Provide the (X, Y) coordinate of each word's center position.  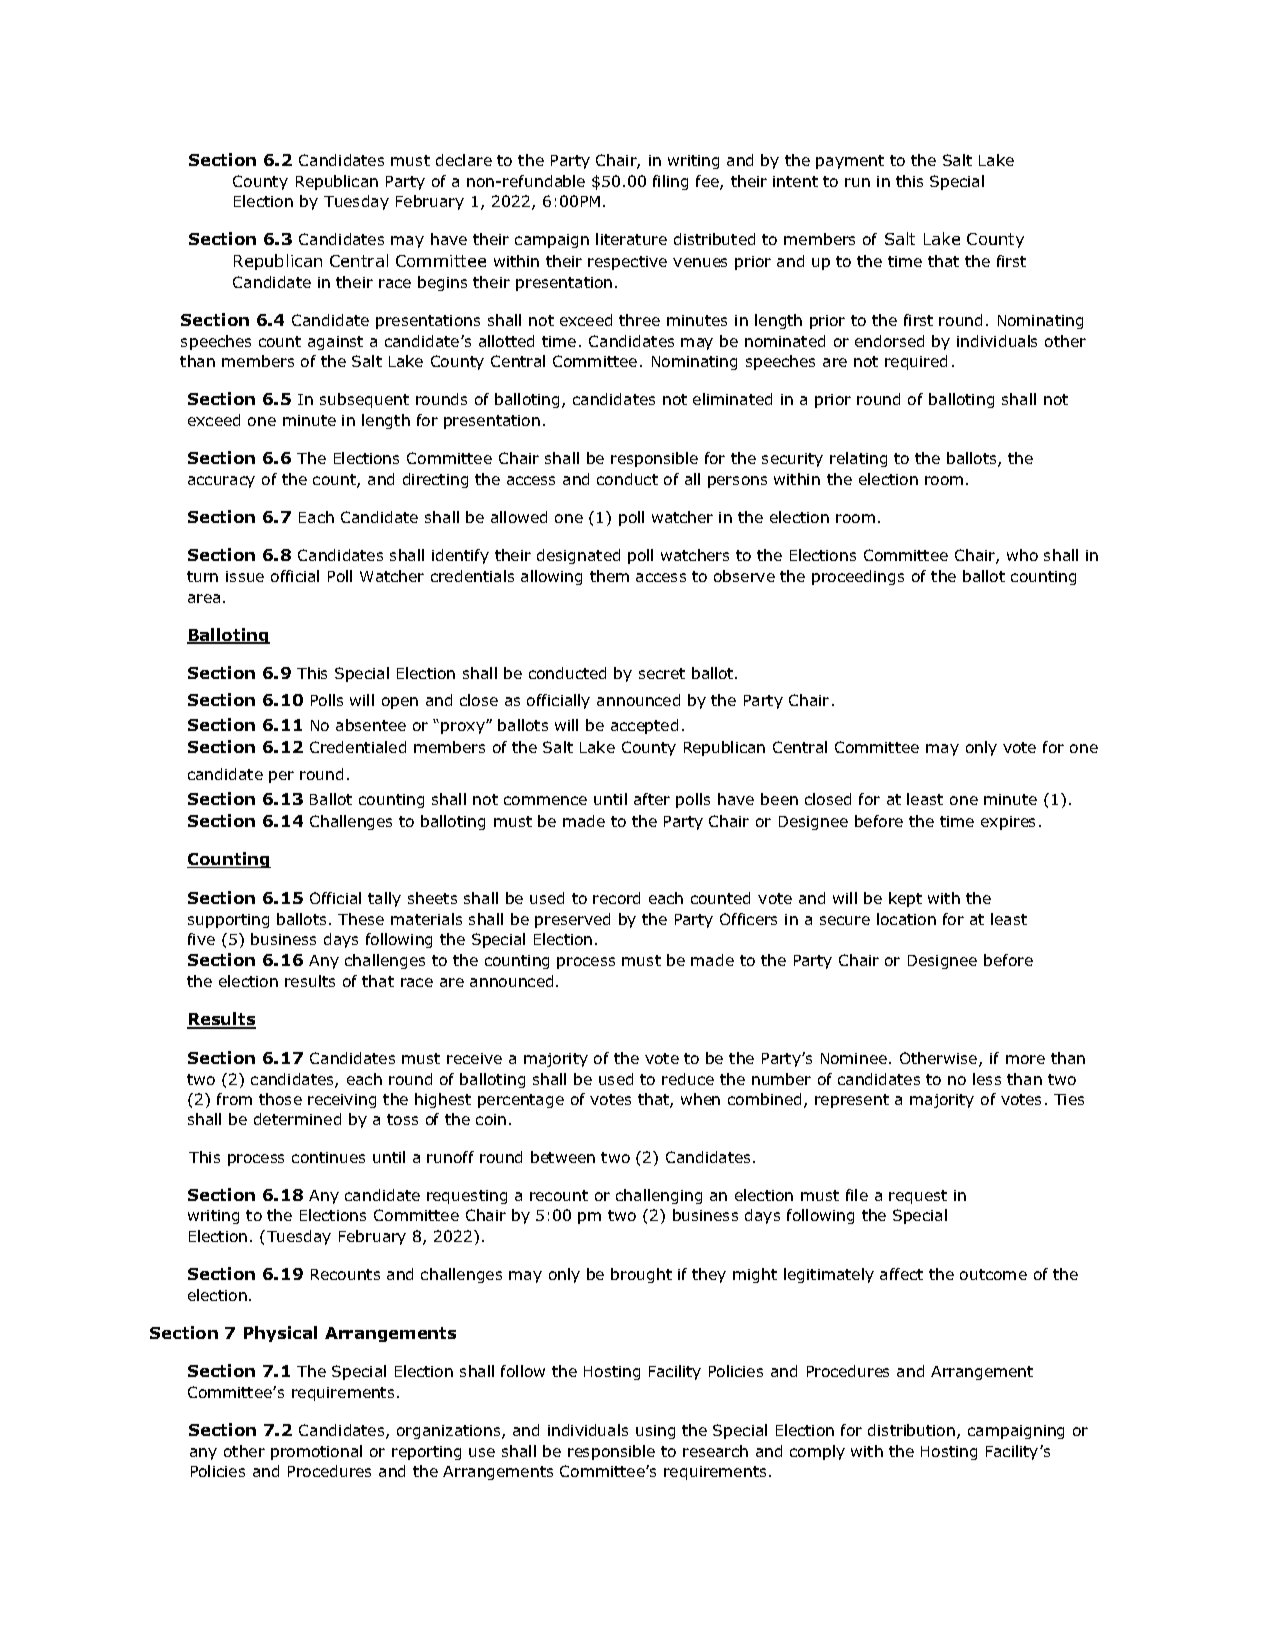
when (700, 1099)
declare (464, 160)
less (987, 1079)
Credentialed (358, 747)
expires (1008, 823)
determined (297, 1119)
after (652, 799)
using (655, 1432)
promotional (316, 1452)
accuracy (221, 482)
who (1022, 555)
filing (670, 182)
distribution (911, 1430)
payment (850, 162)
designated (578, 556)
